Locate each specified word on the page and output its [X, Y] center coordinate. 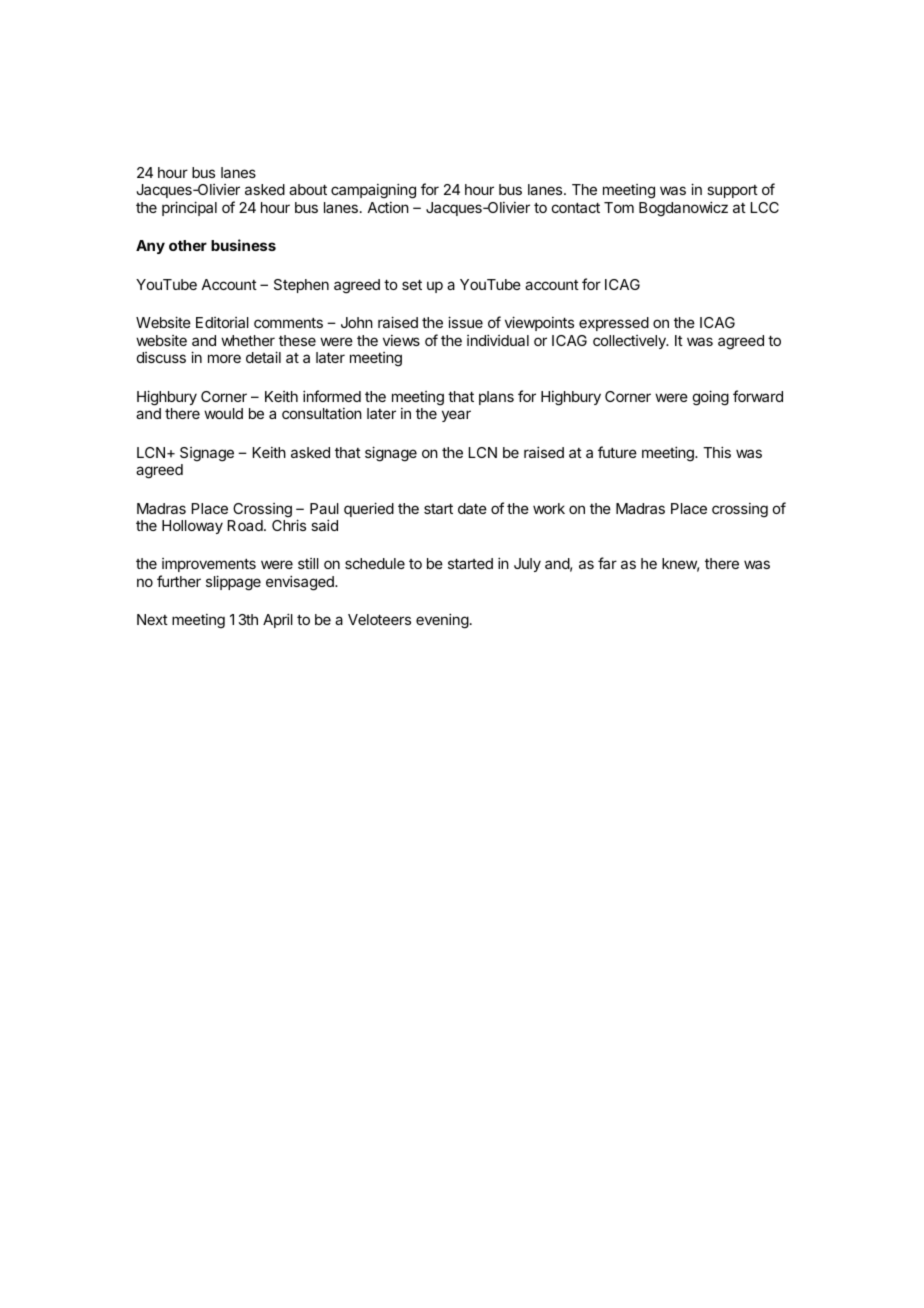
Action [388, 207]
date [472, 508]
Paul [324, 508]
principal [189, 208]
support [732, 191]
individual [498, 340]
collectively [630, 342]
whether [248, 340]
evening [442, 621]
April [278, 620]
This [717, 452]
